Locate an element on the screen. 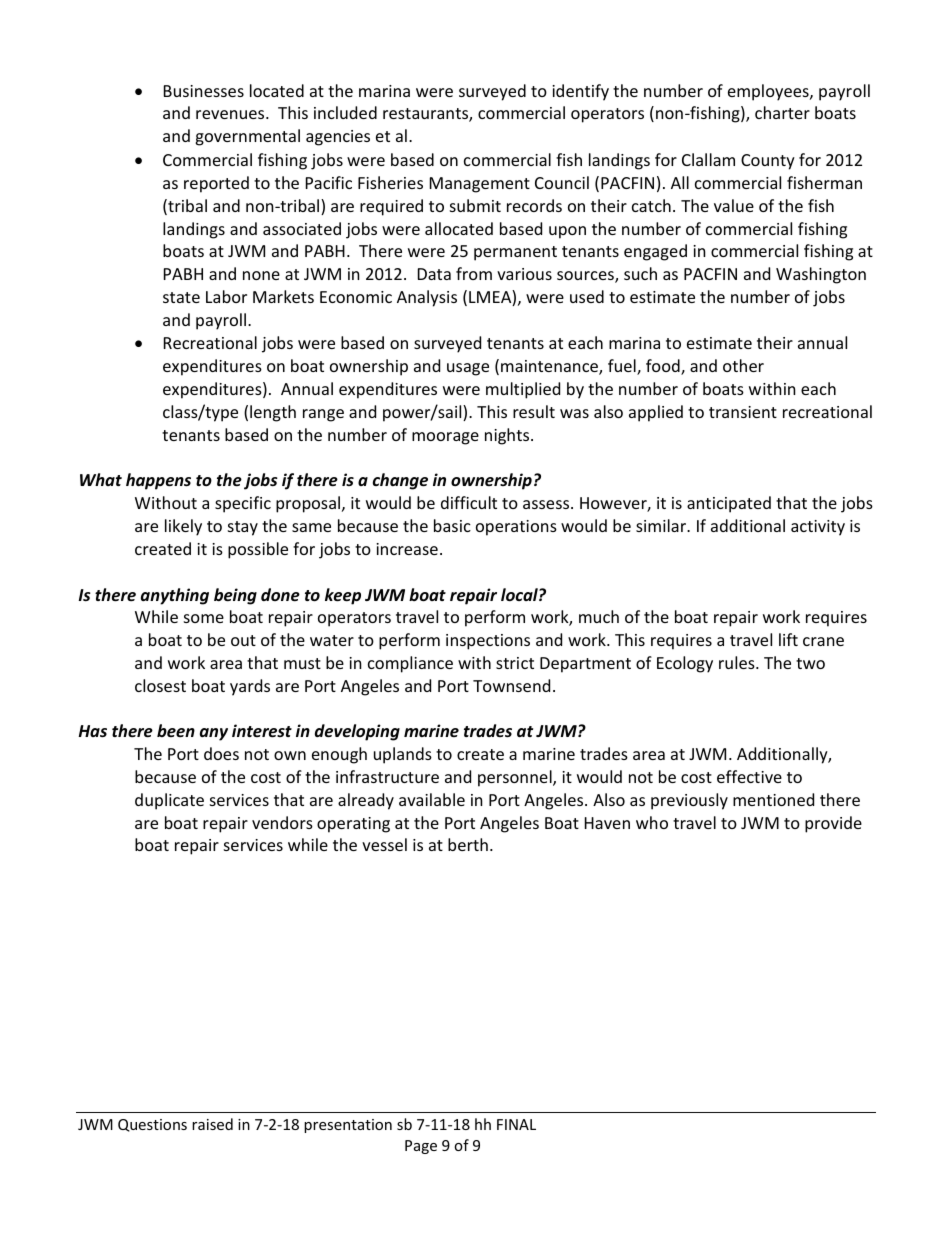 The image size is (952, 1233). some is located at coordinates (204, 618).
